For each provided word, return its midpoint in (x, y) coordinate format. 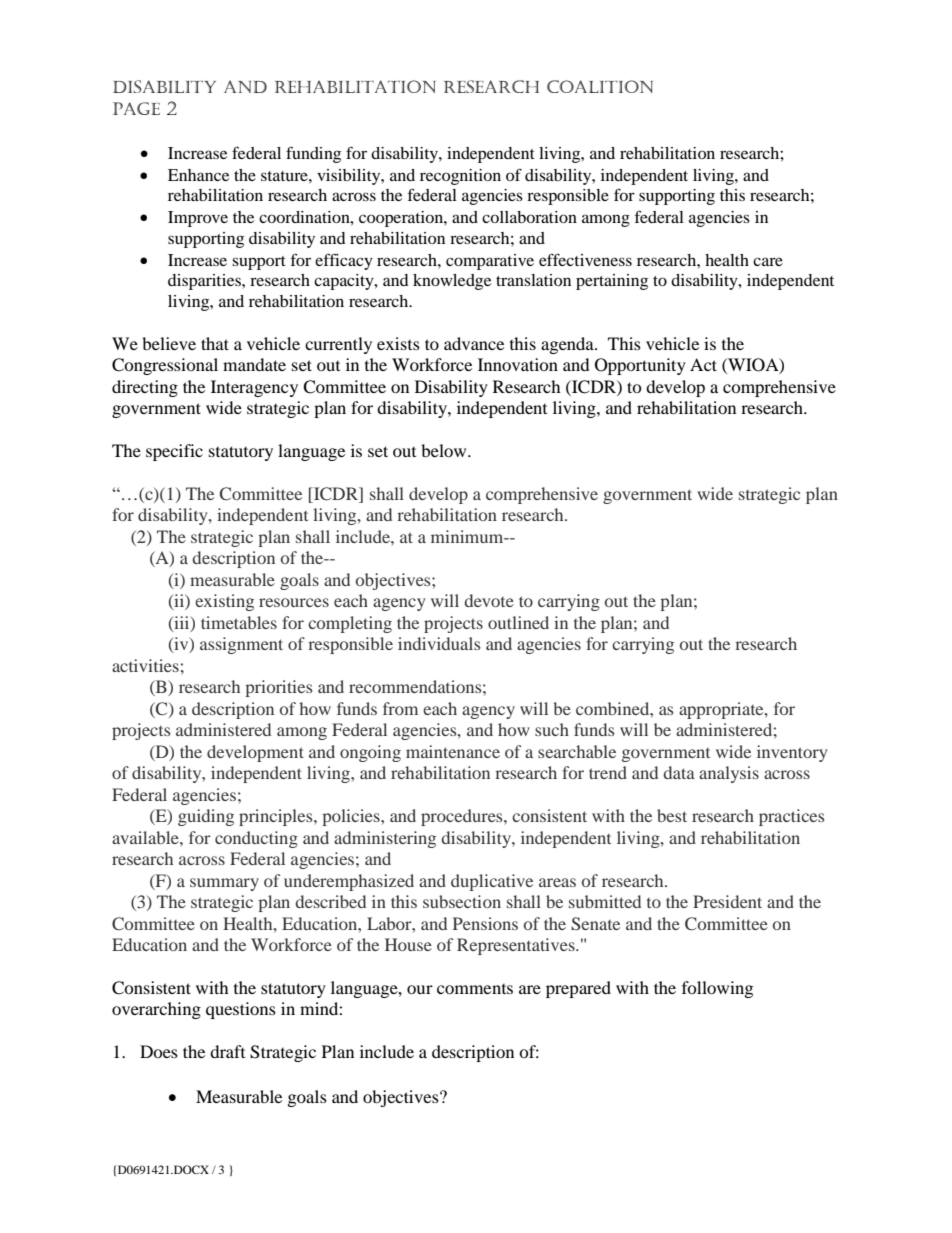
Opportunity (640, 366)
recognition (460, 177)
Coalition (600, 86)
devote (489, 600)
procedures (463, 817)
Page (136, 108)
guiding (206, 817)
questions (241, 1010)
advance (474, 343)
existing (224, 602)
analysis (729, 774)
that (215, 343)
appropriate (722, 710)
